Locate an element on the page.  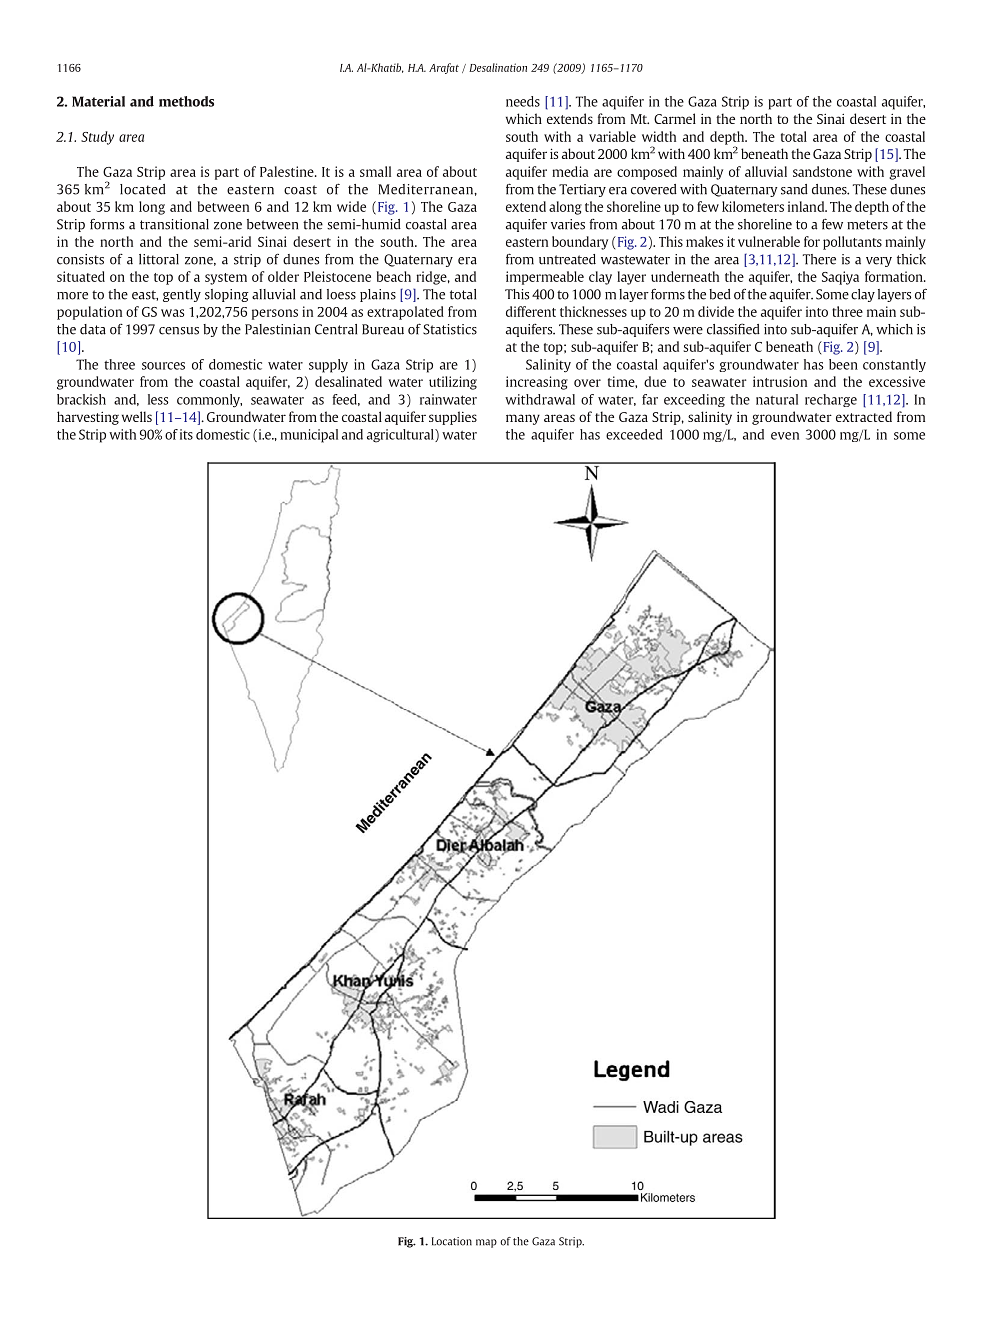
Carmel is located at coordinates (675, 118).
